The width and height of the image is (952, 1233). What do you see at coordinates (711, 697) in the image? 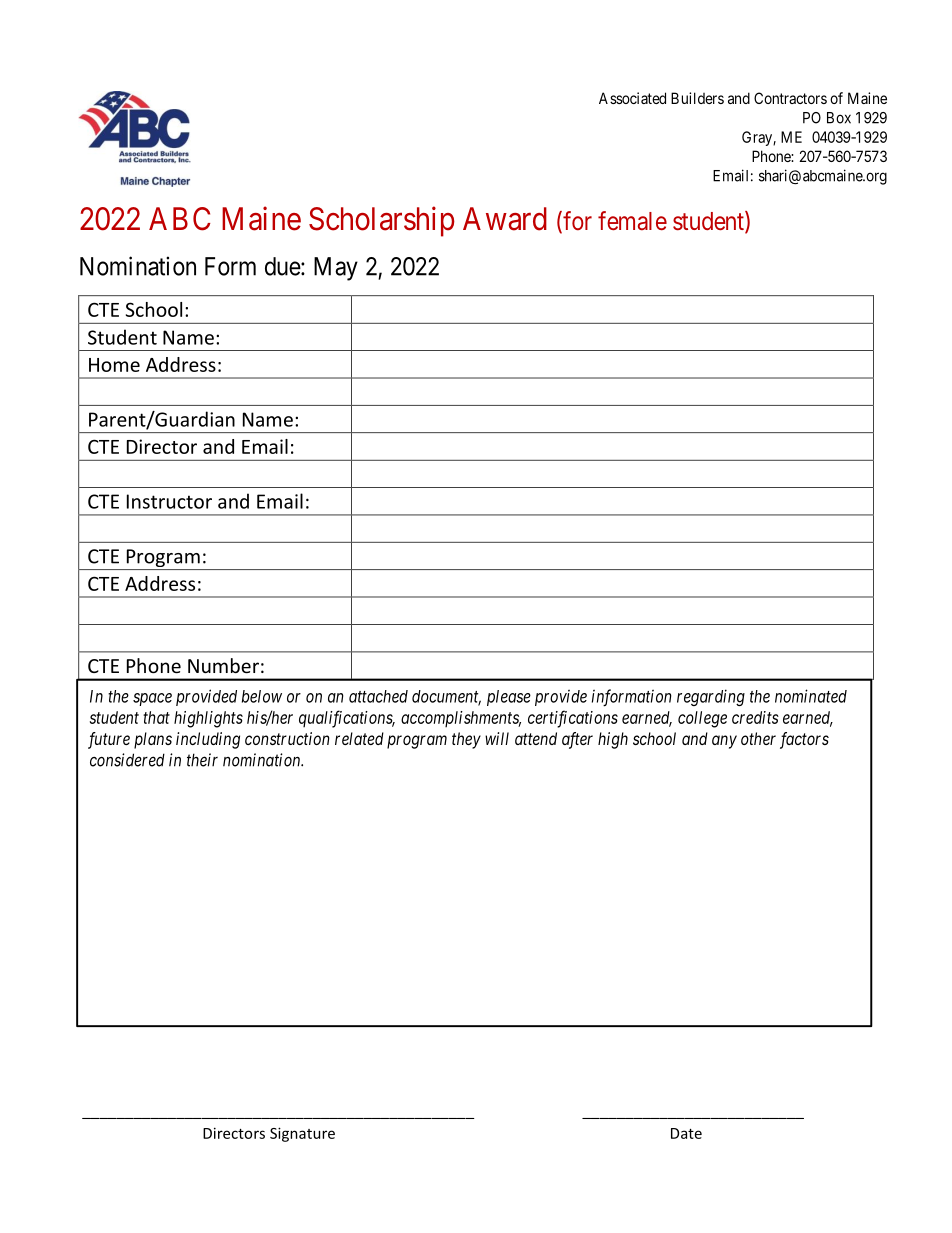
I see `regarding` at bounding box center [711, 697].
